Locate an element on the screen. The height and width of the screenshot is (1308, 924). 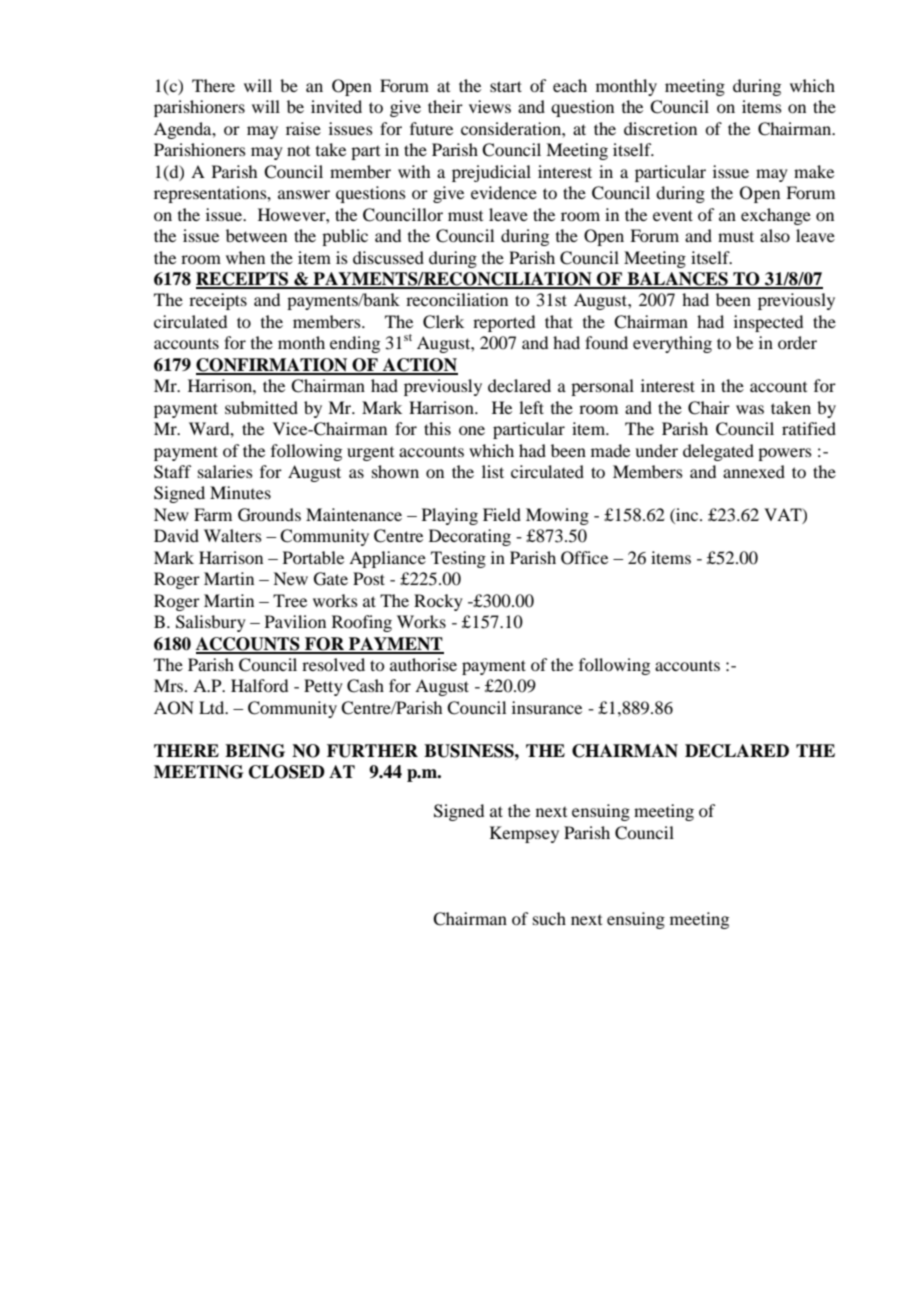
CONFIRMATION is located at coordinates (273, 366).
